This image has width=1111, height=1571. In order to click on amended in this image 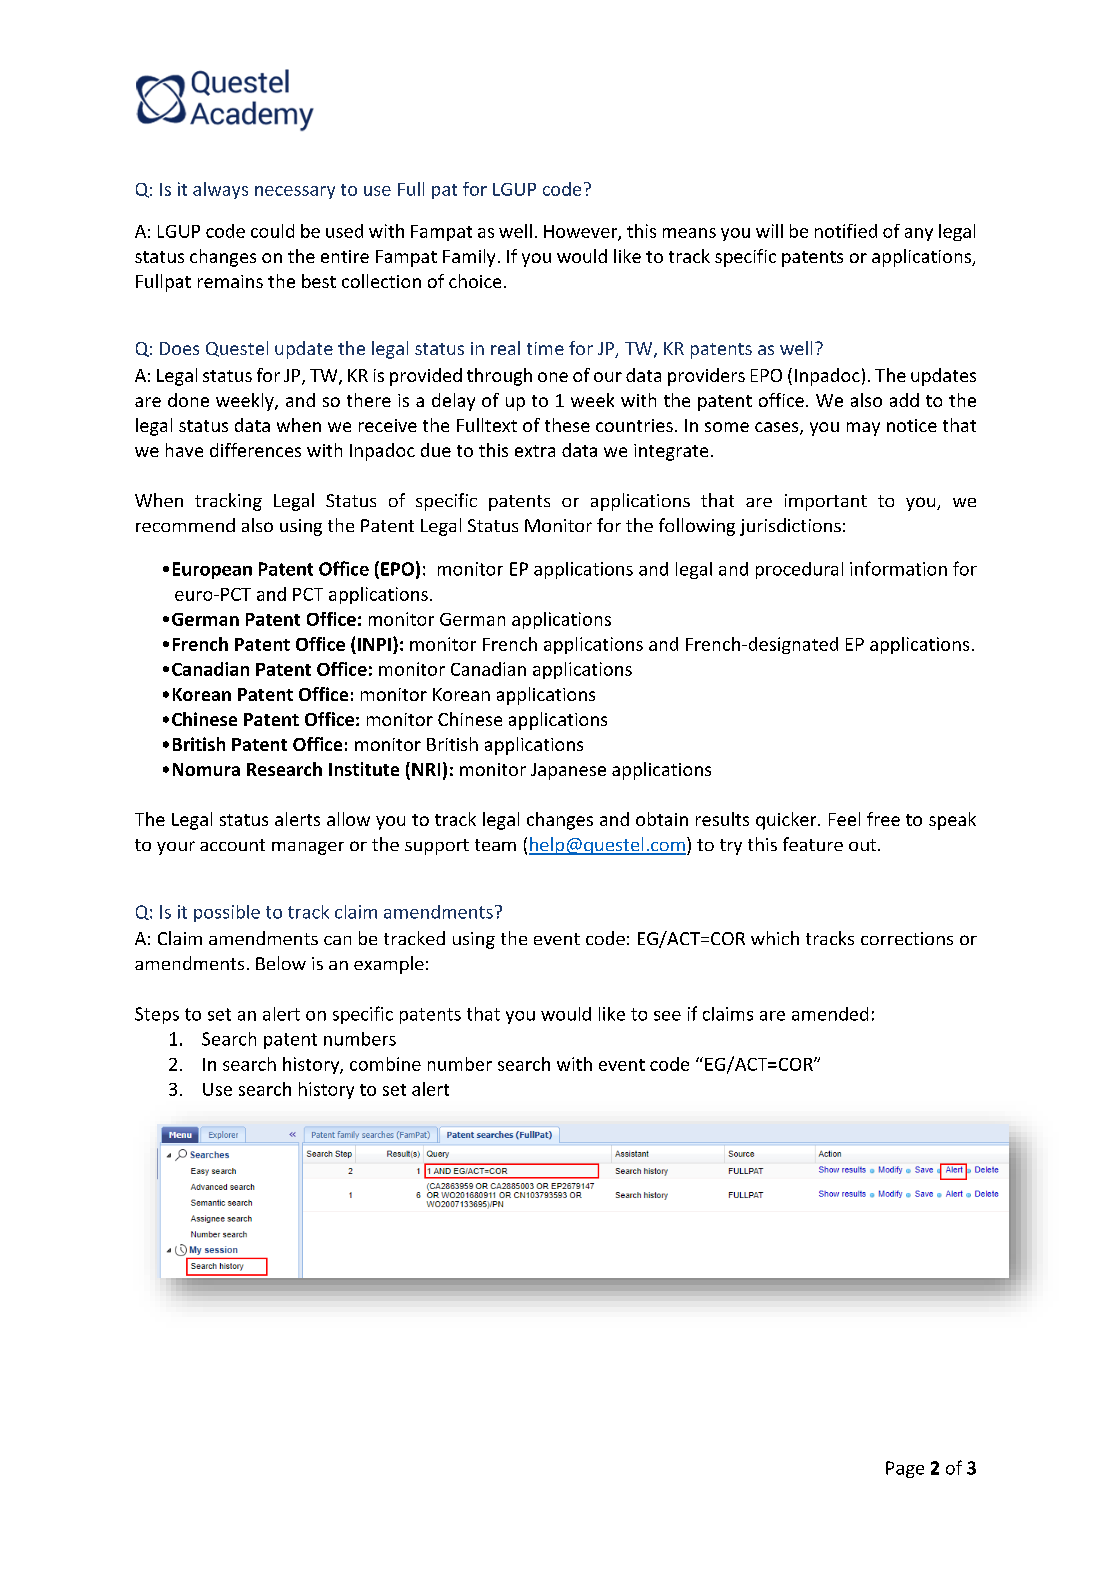, I will do `click(830, 1014)`.
